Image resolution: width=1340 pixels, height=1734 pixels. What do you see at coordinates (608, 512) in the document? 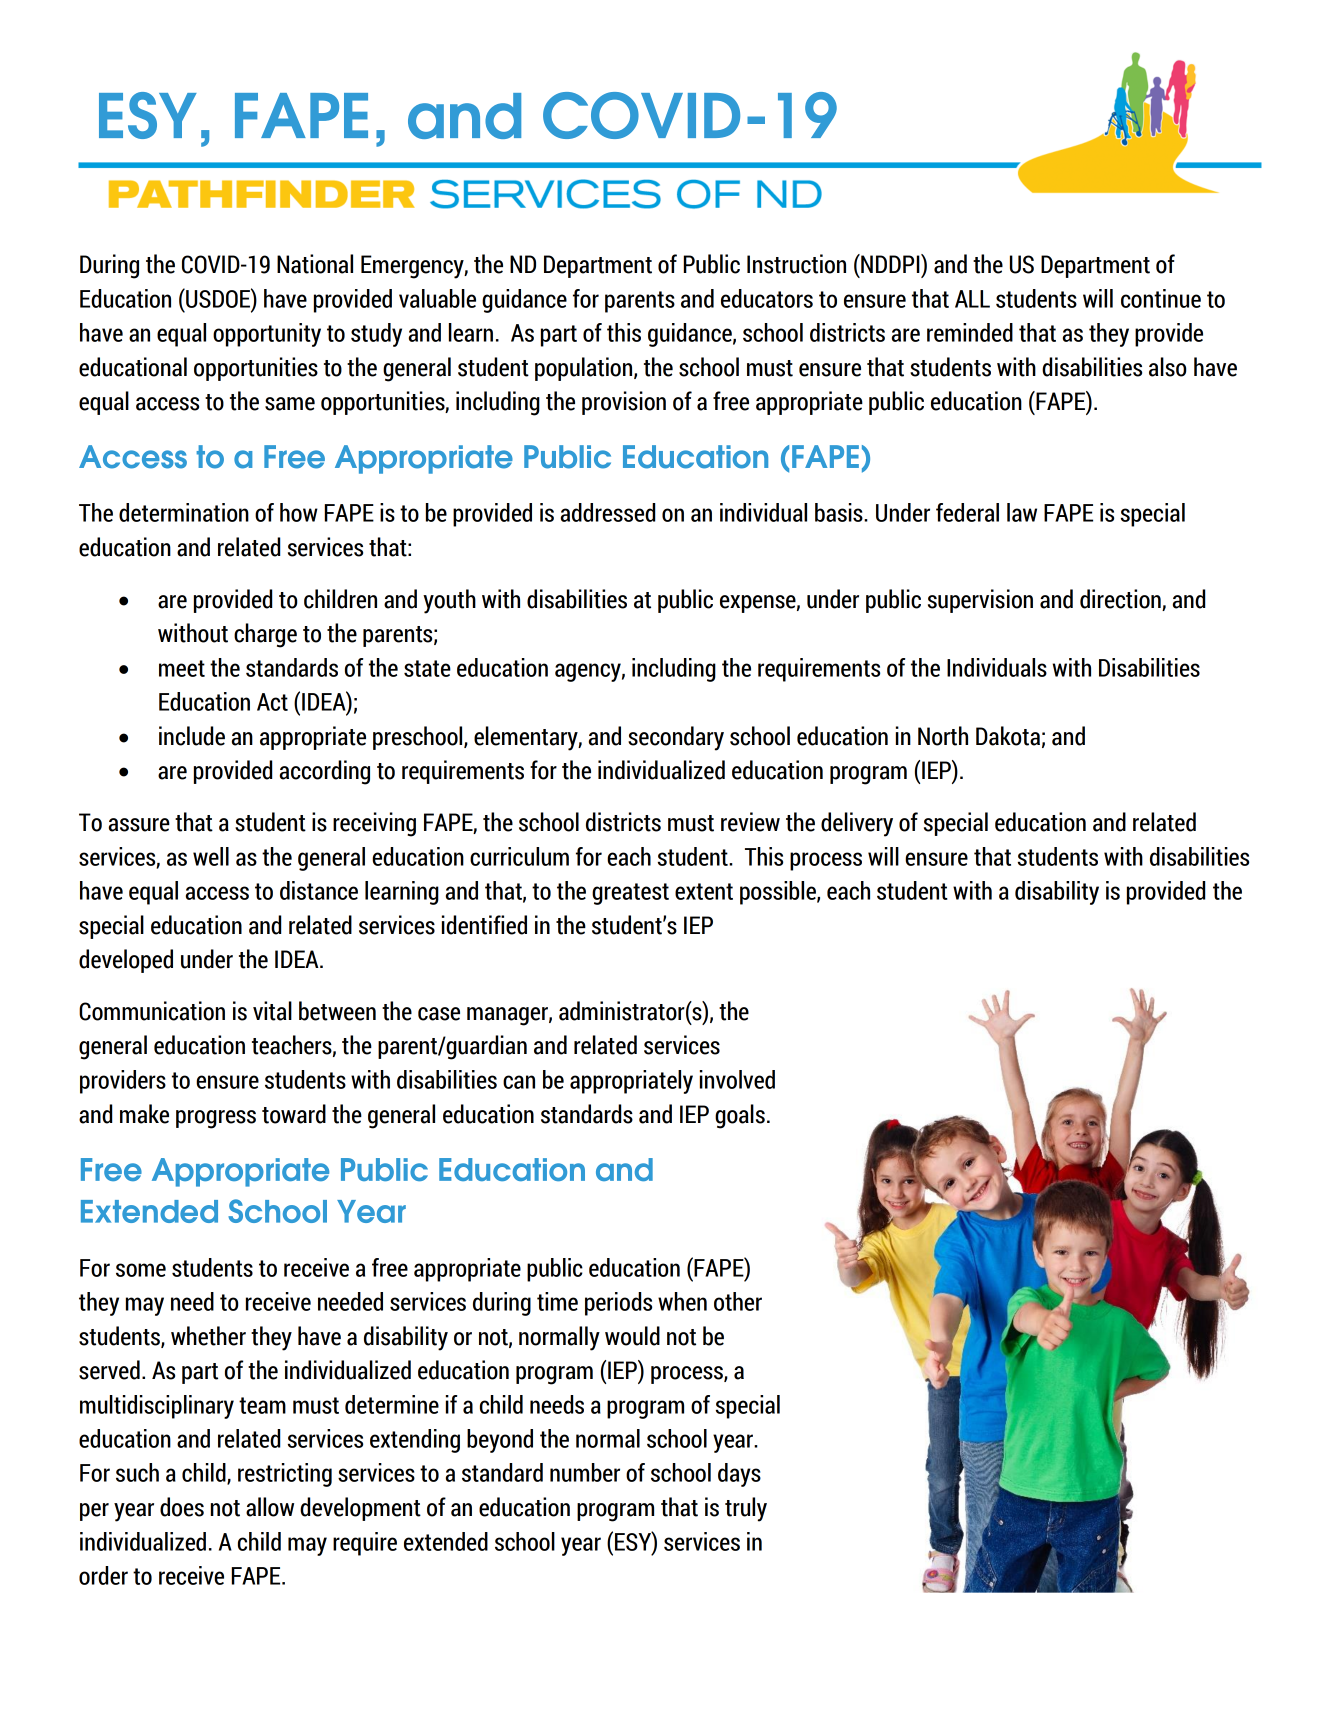
I see `addressed` at bounding box center [608, 512].
